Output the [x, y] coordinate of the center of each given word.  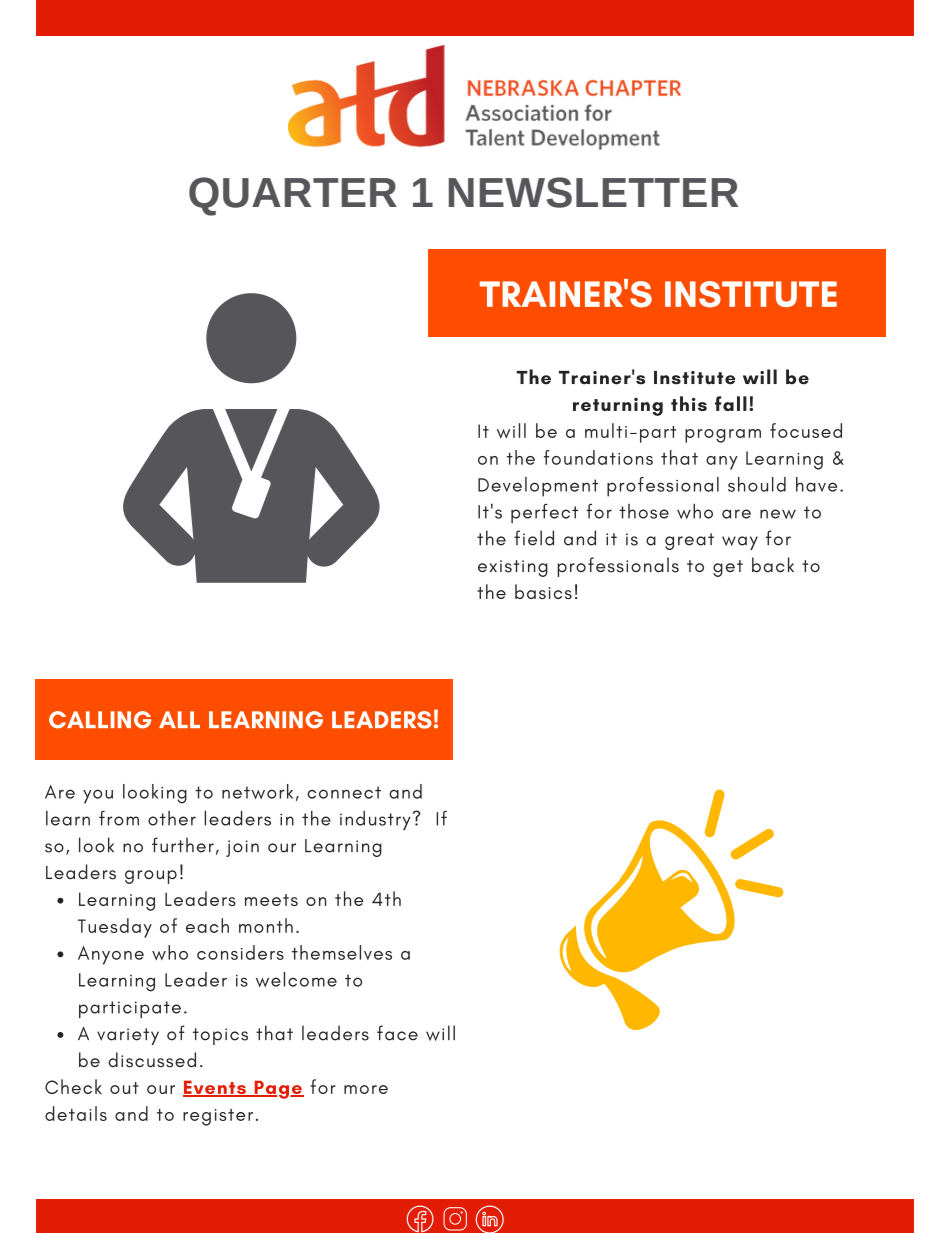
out [124, 1088]
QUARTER [293, 196]
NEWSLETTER [593, 192]
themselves [342, 952]
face [397, 1033]
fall [731, 403]
